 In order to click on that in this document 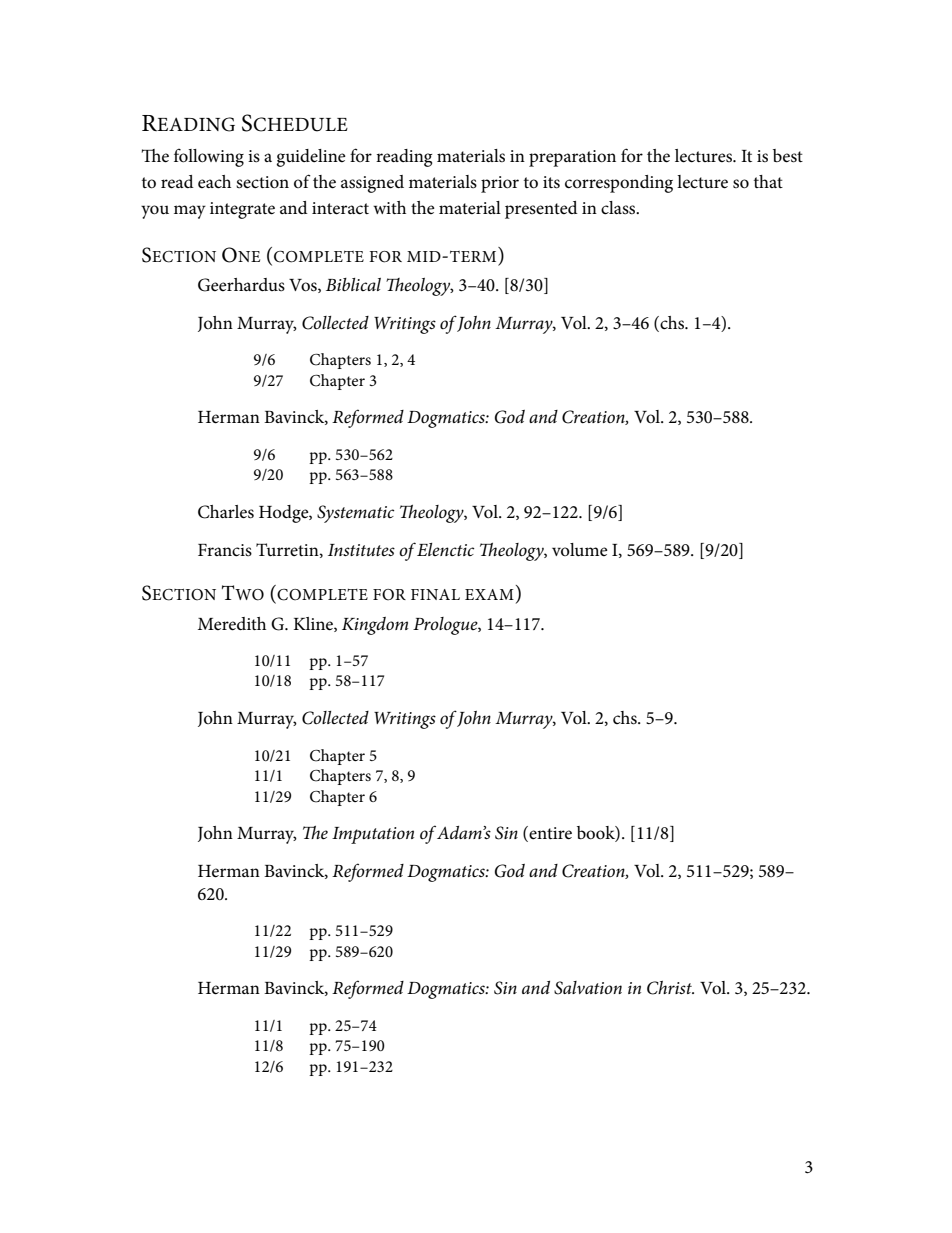, I will do `click(768, 181)`.
